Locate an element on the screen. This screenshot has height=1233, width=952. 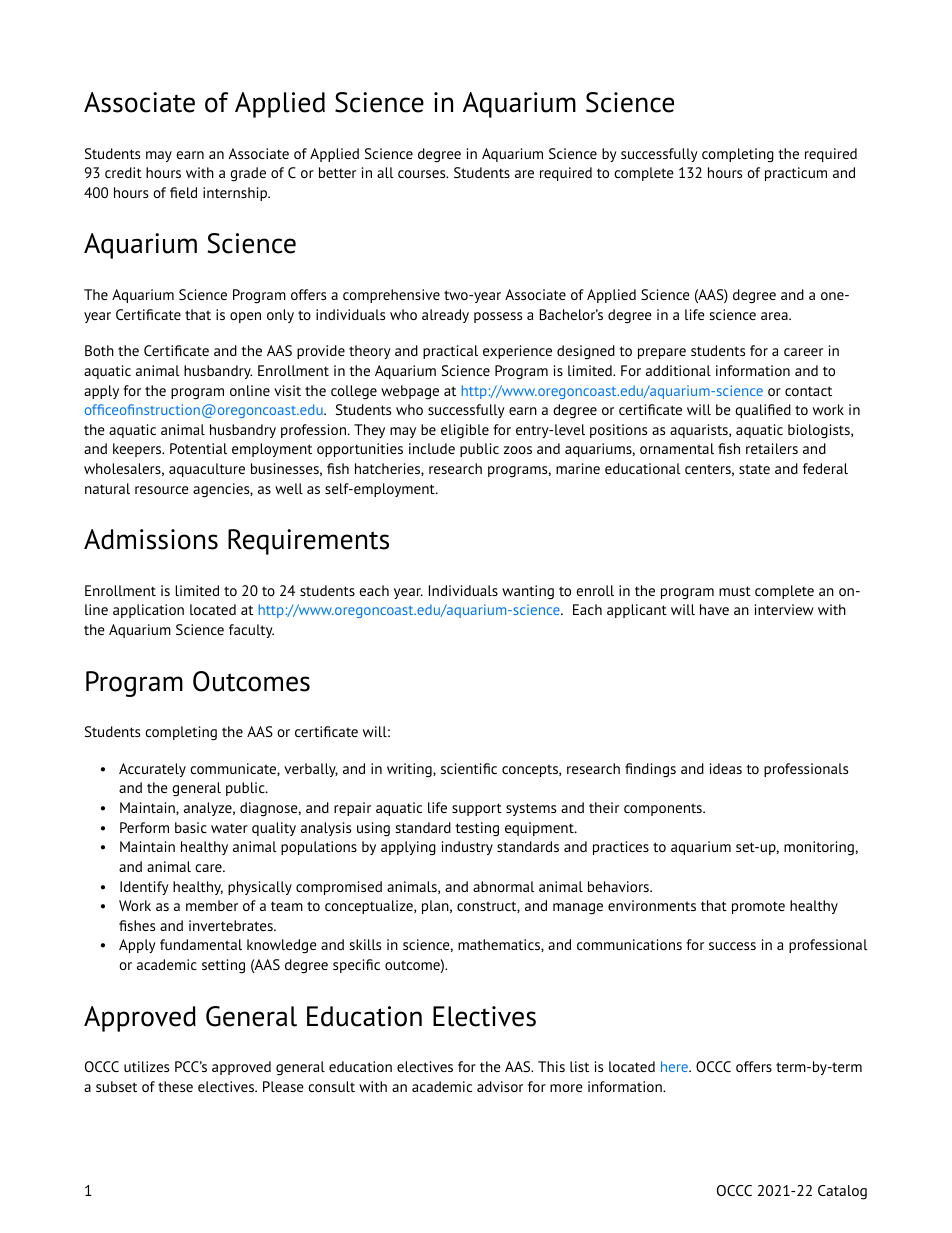
promote is located at coordinates (758, 907).
